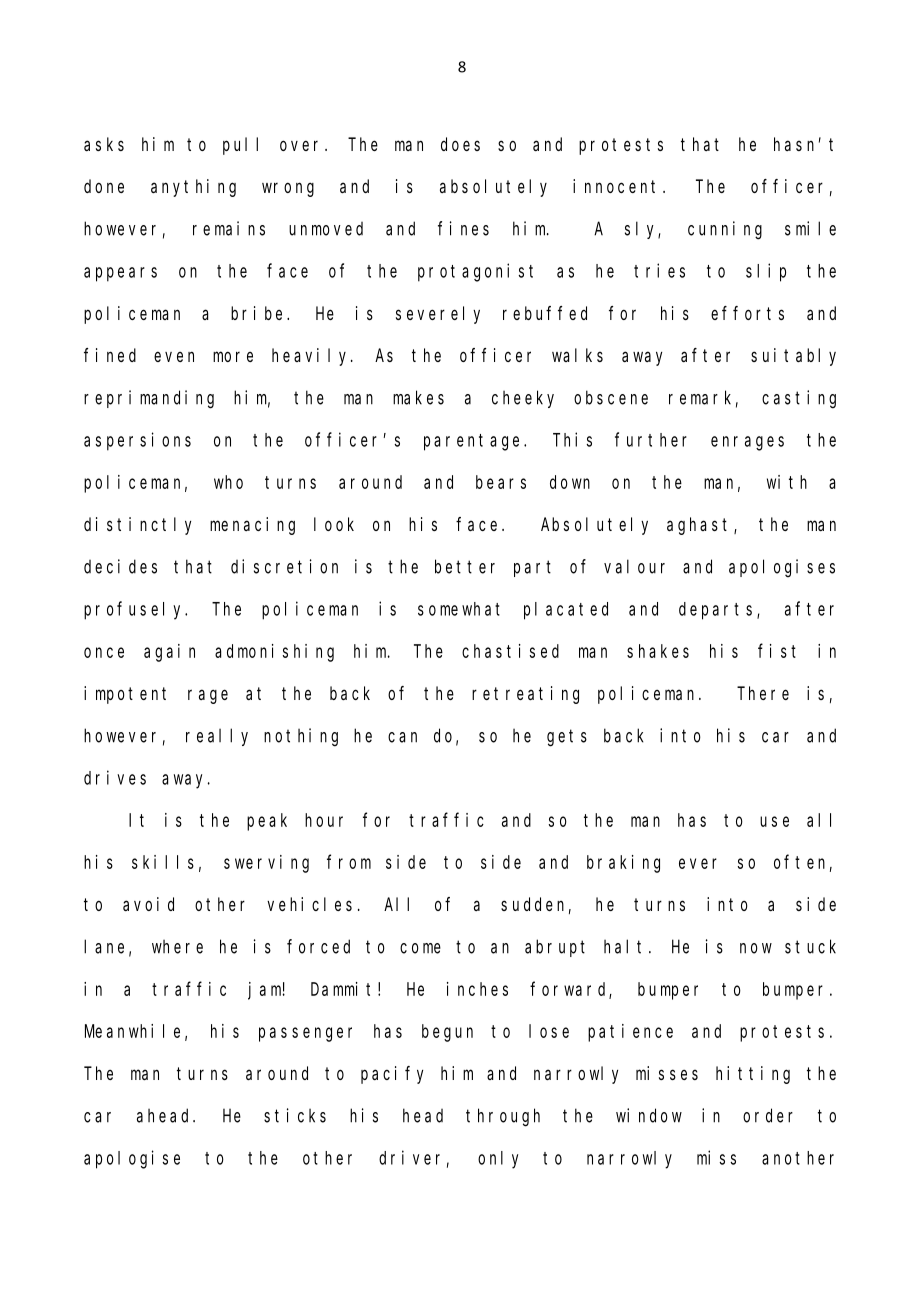 The height and width of the screenshot is (1308, 924). I want to click on now, so click(756, 948).
